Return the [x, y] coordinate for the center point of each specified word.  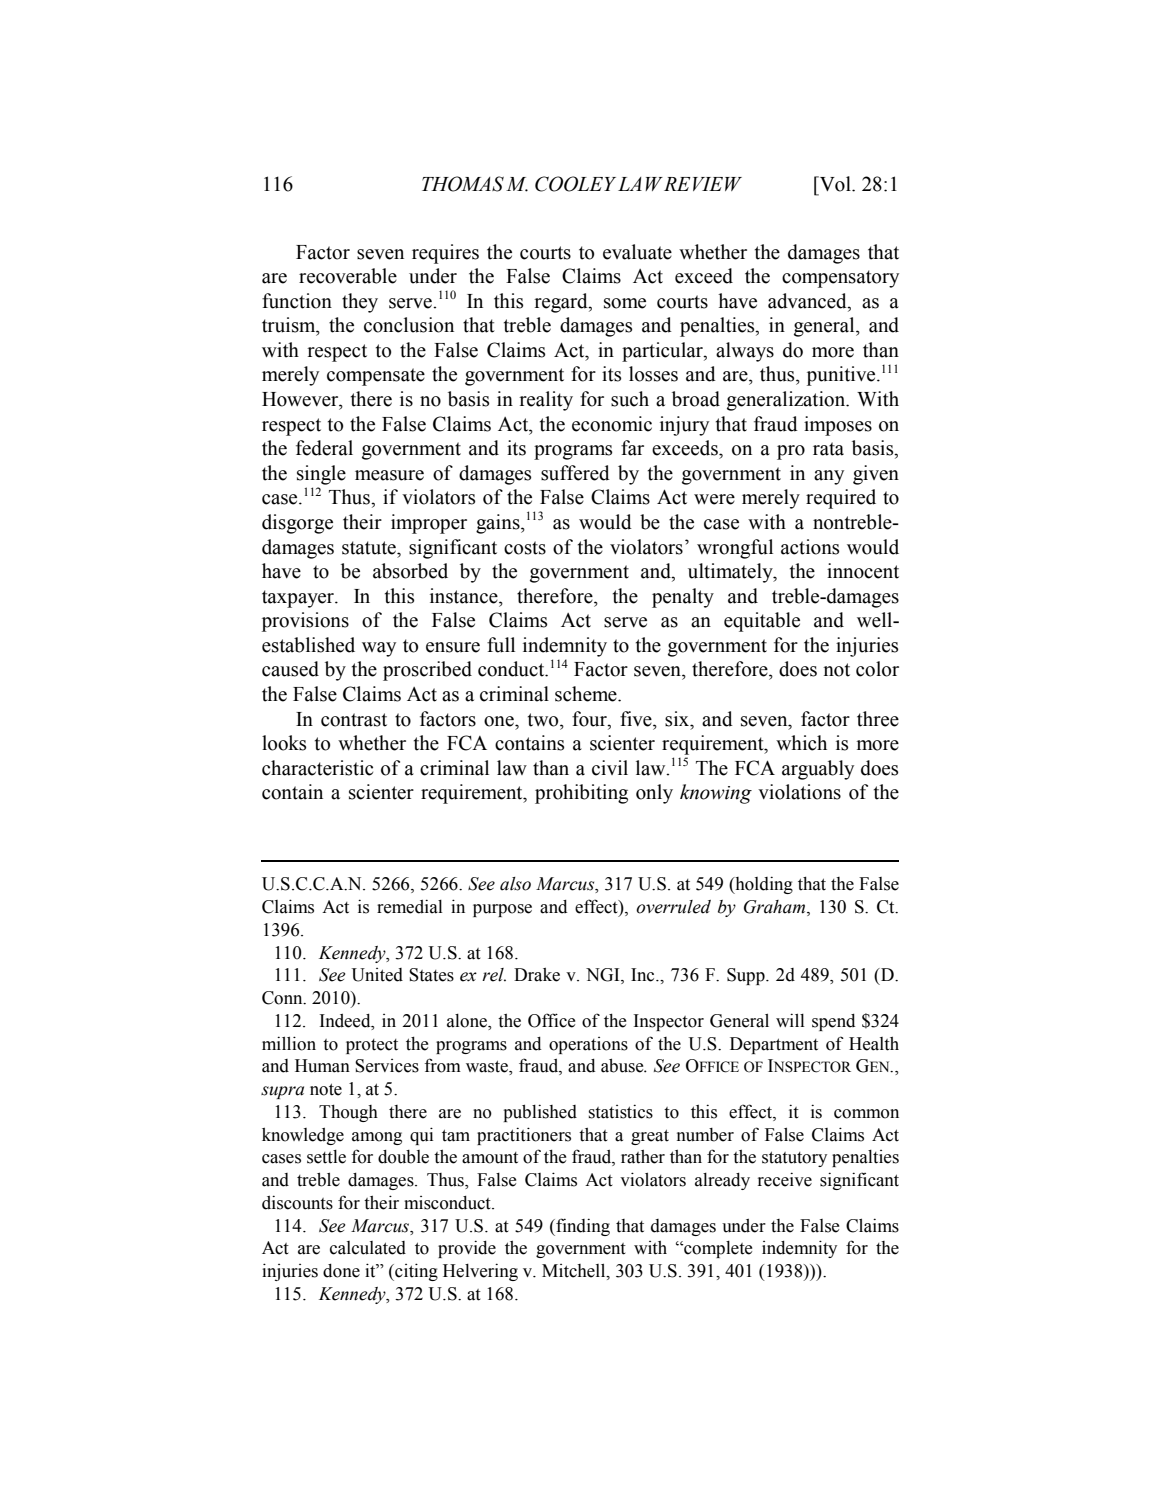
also [515, 884]
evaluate [637, 252]
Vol [835, 184]
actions [810, 547]
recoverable [348, 276]
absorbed [410, 571]
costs [525, 548]
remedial [410, 906]
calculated [368, 1248]
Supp [747, 976]
